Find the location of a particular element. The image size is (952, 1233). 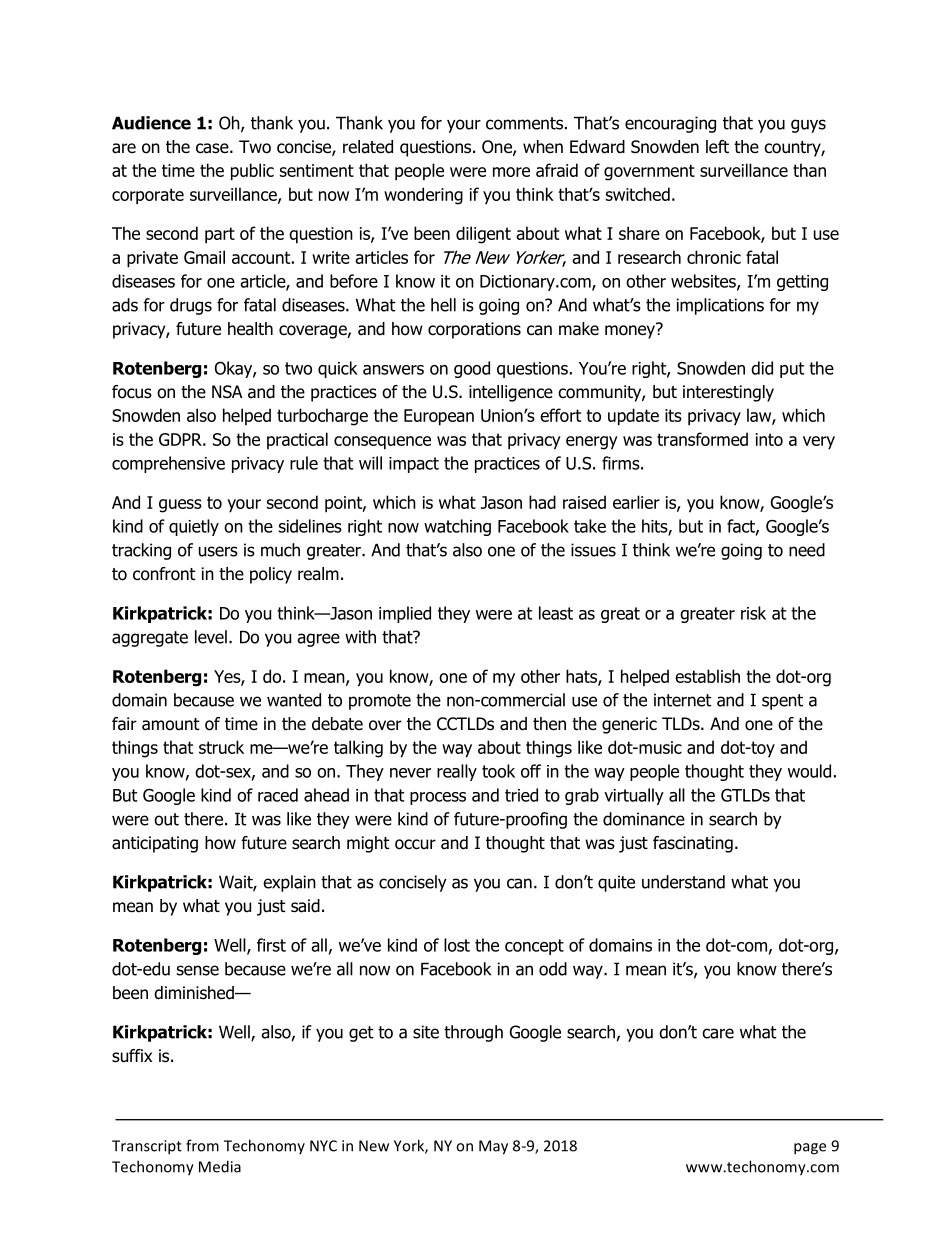

left is located at coordinates (717, 146).
